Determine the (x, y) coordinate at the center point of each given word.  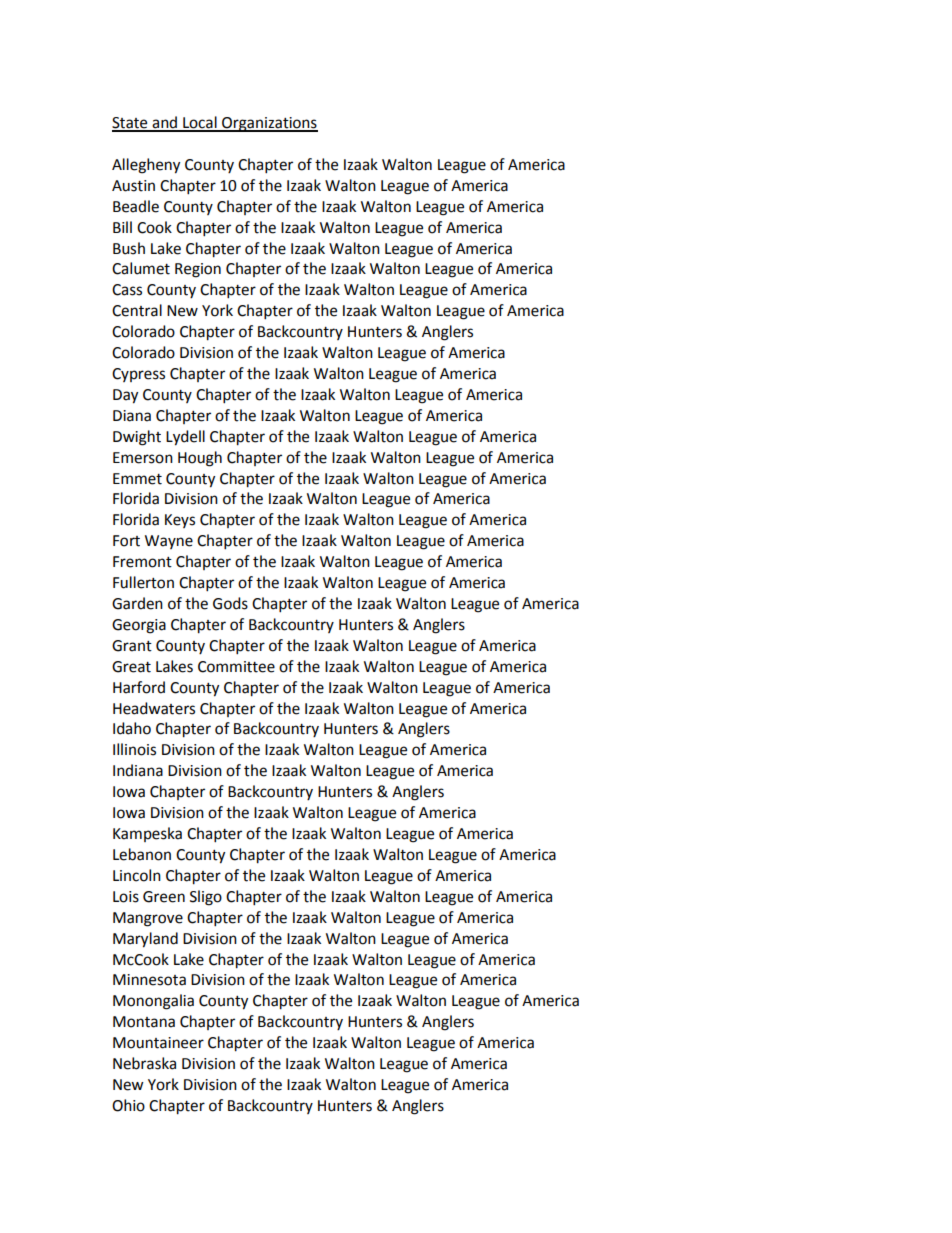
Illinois (134, 749)
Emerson (143, 458)
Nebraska (144, 1063)
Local (200, 123)
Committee (236, 667)
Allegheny (146, 166)
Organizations (269, 124)
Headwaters (154, 708)
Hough (200, 459)
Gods (230, 603)
